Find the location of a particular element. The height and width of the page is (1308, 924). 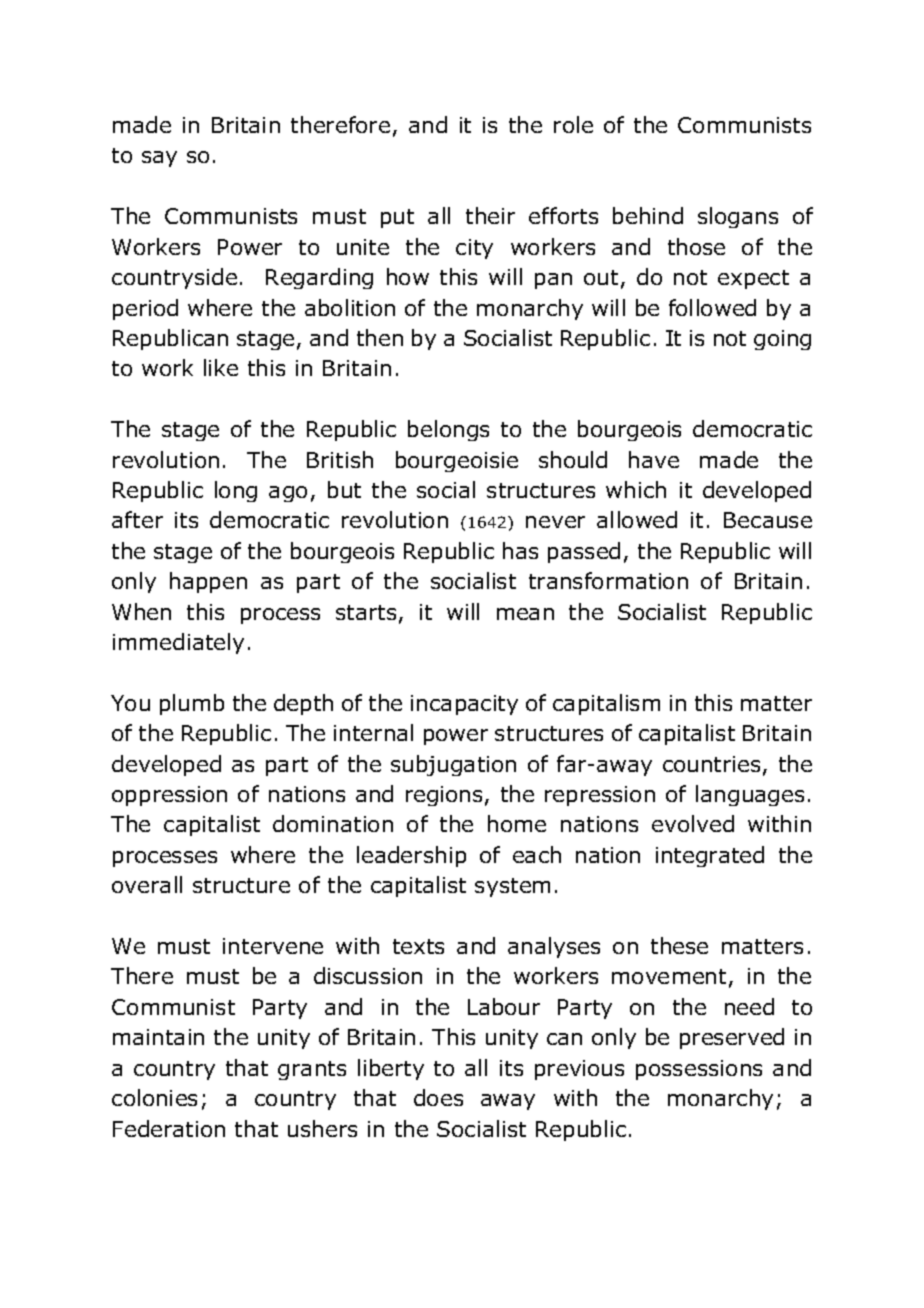

colonies is located at coordinates (154, 1097).
